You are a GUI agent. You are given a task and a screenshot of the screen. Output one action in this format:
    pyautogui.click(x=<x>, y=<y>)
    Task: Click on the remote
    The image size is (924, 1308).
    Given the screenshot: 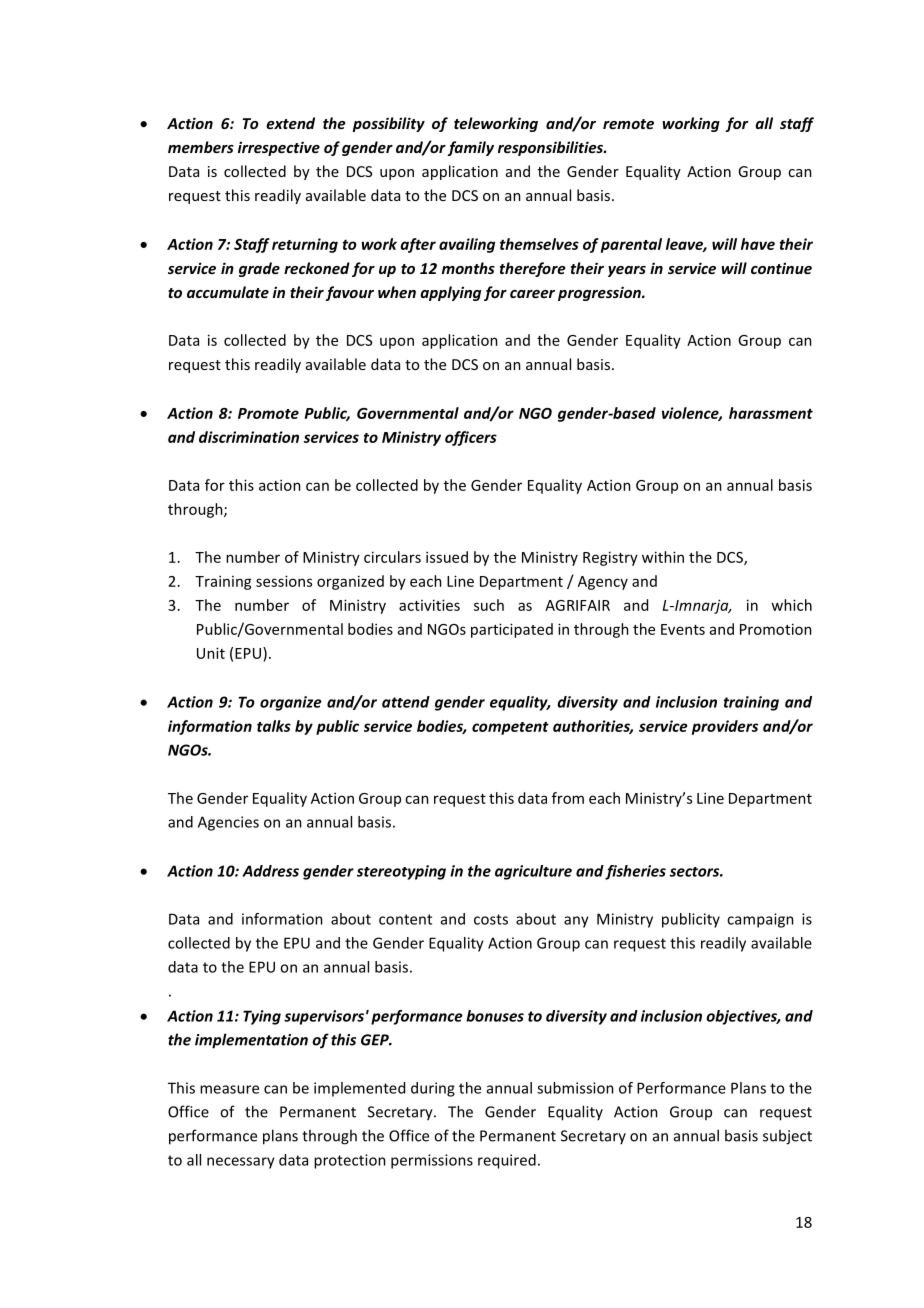 What is the action you would take?
    pyautogui.click(x=628, y=124)
